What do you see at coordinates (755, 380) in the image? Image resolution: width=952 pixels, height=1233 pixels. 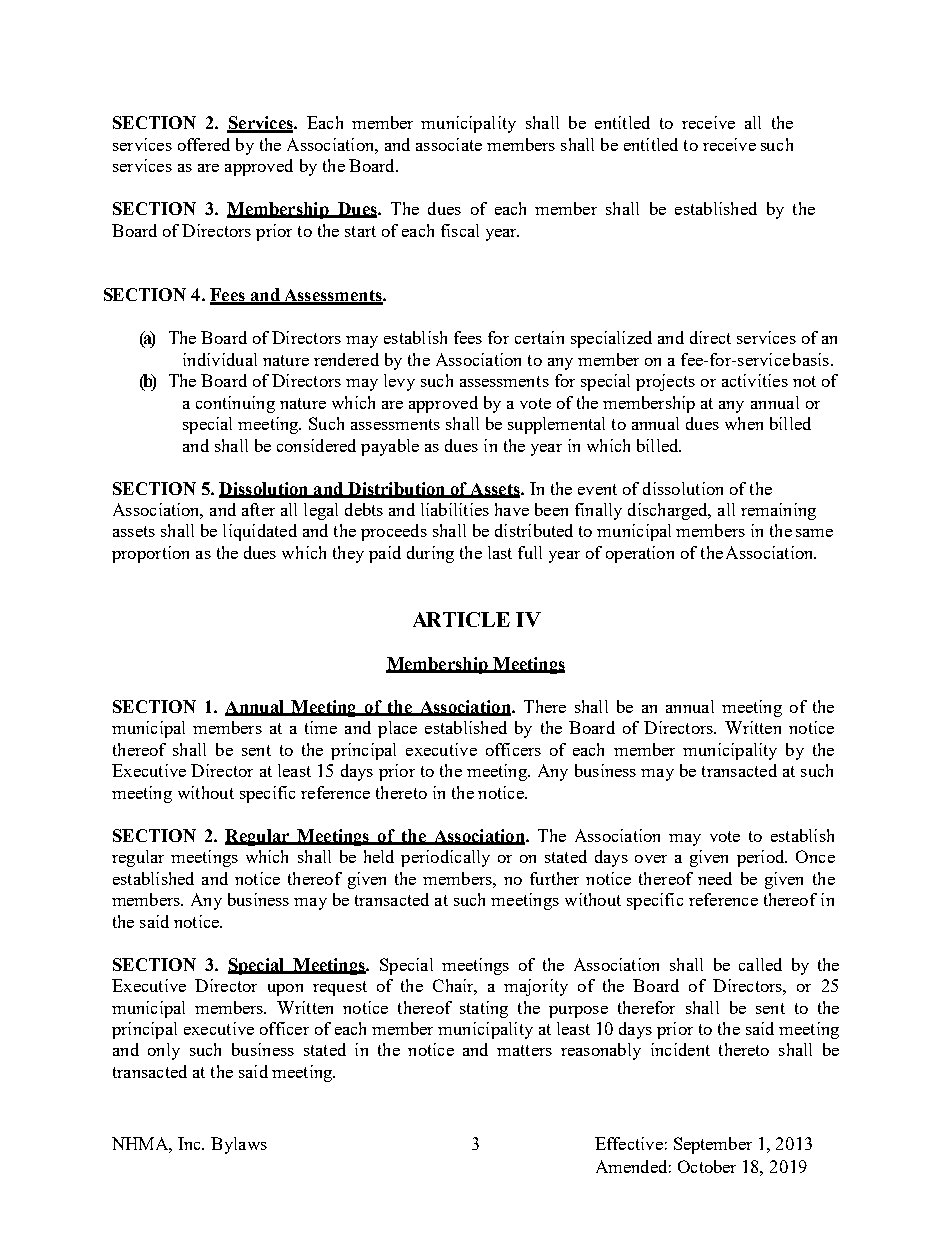 I see `activities` at bounding box center [755, 380].
